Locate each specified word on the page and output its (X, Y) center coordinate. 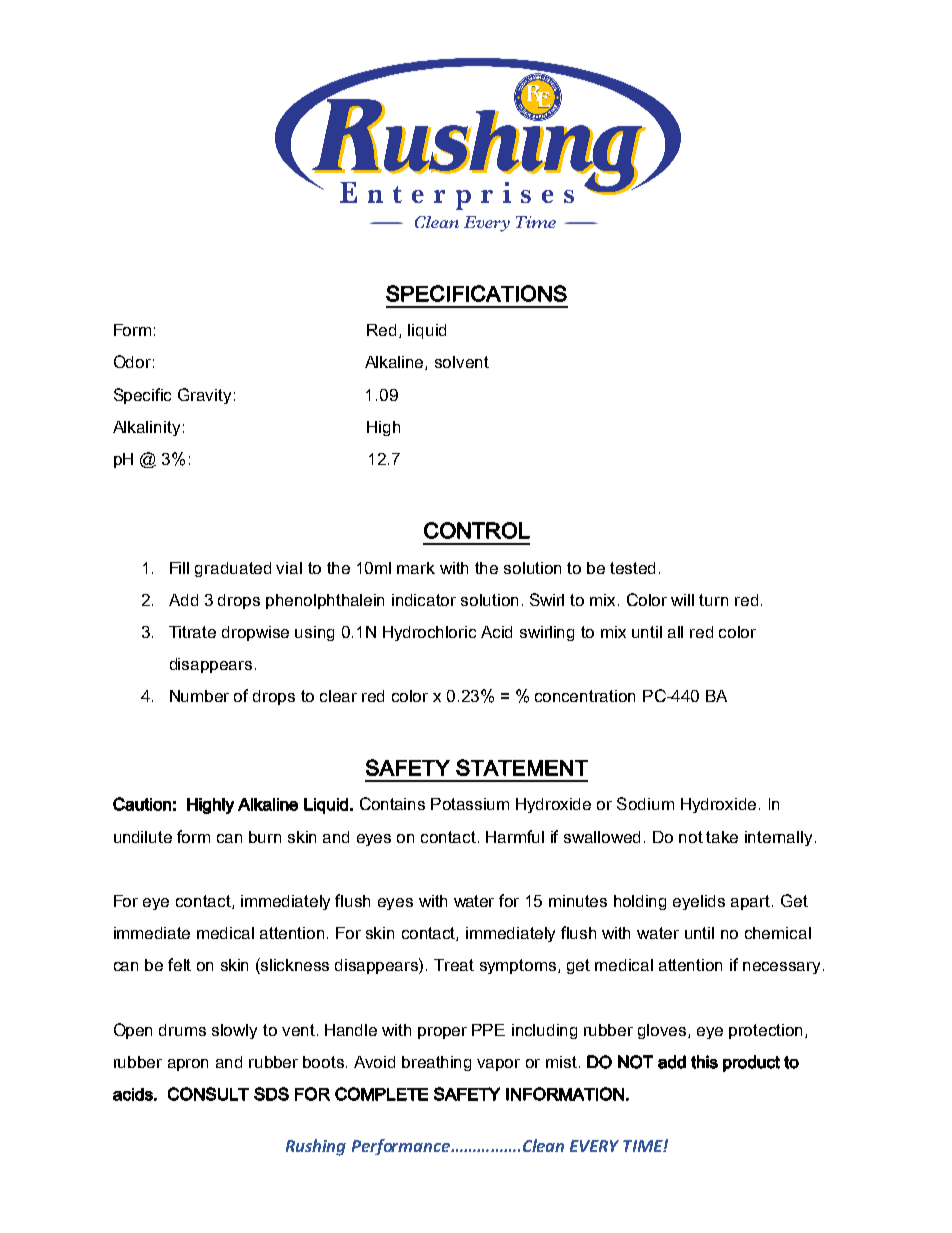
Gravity (204, 396)
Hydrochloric (429, 633)
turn (713, 600)
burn (265, 837)
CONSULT (208, 1094)
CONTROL (477, 530)
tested (632, 568)
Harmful (515, 836)
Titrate (192, 632)
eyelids (699, 902)
